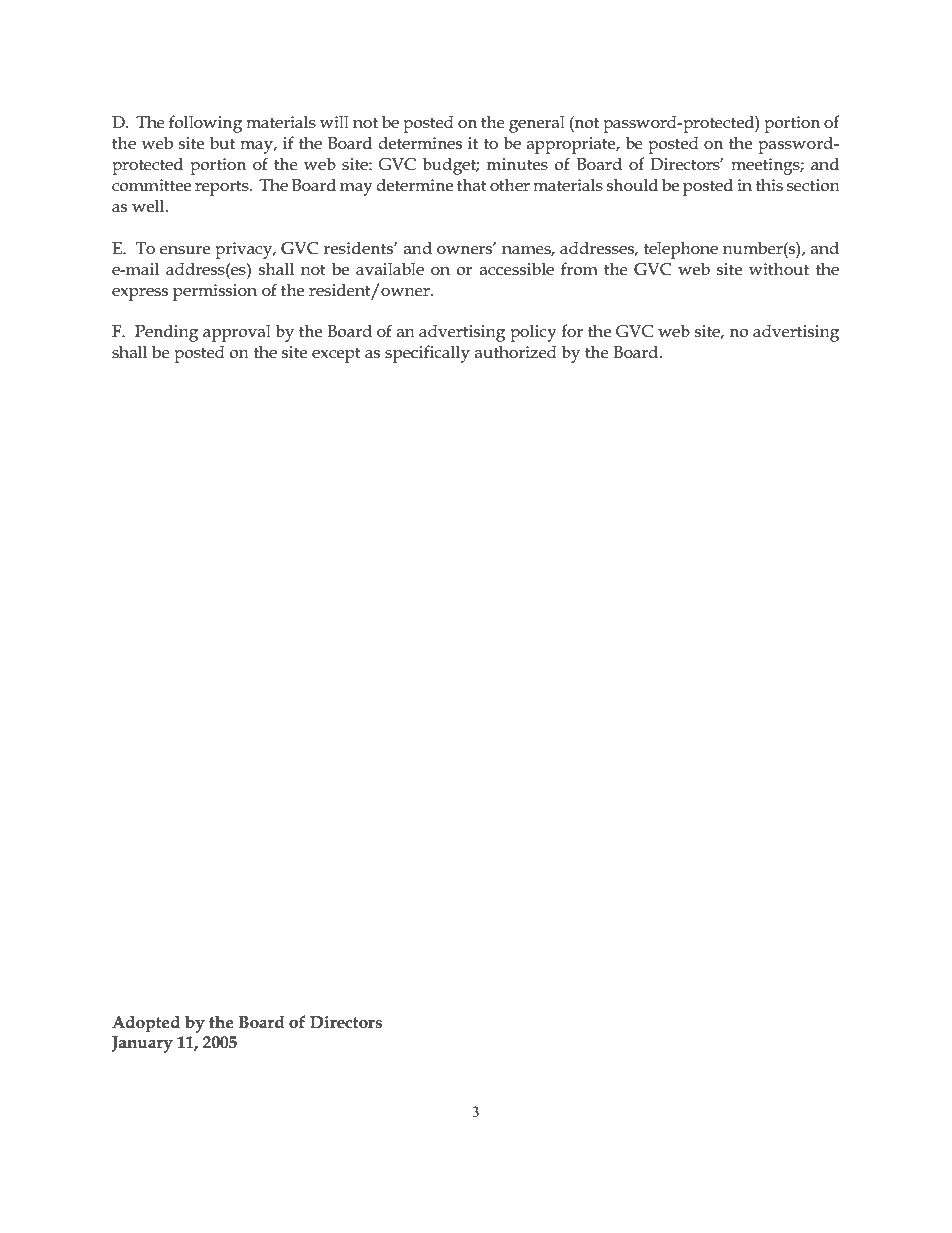  Describe the element at coordinates (579, 268) in the screenshot. I see `from` at that location.
